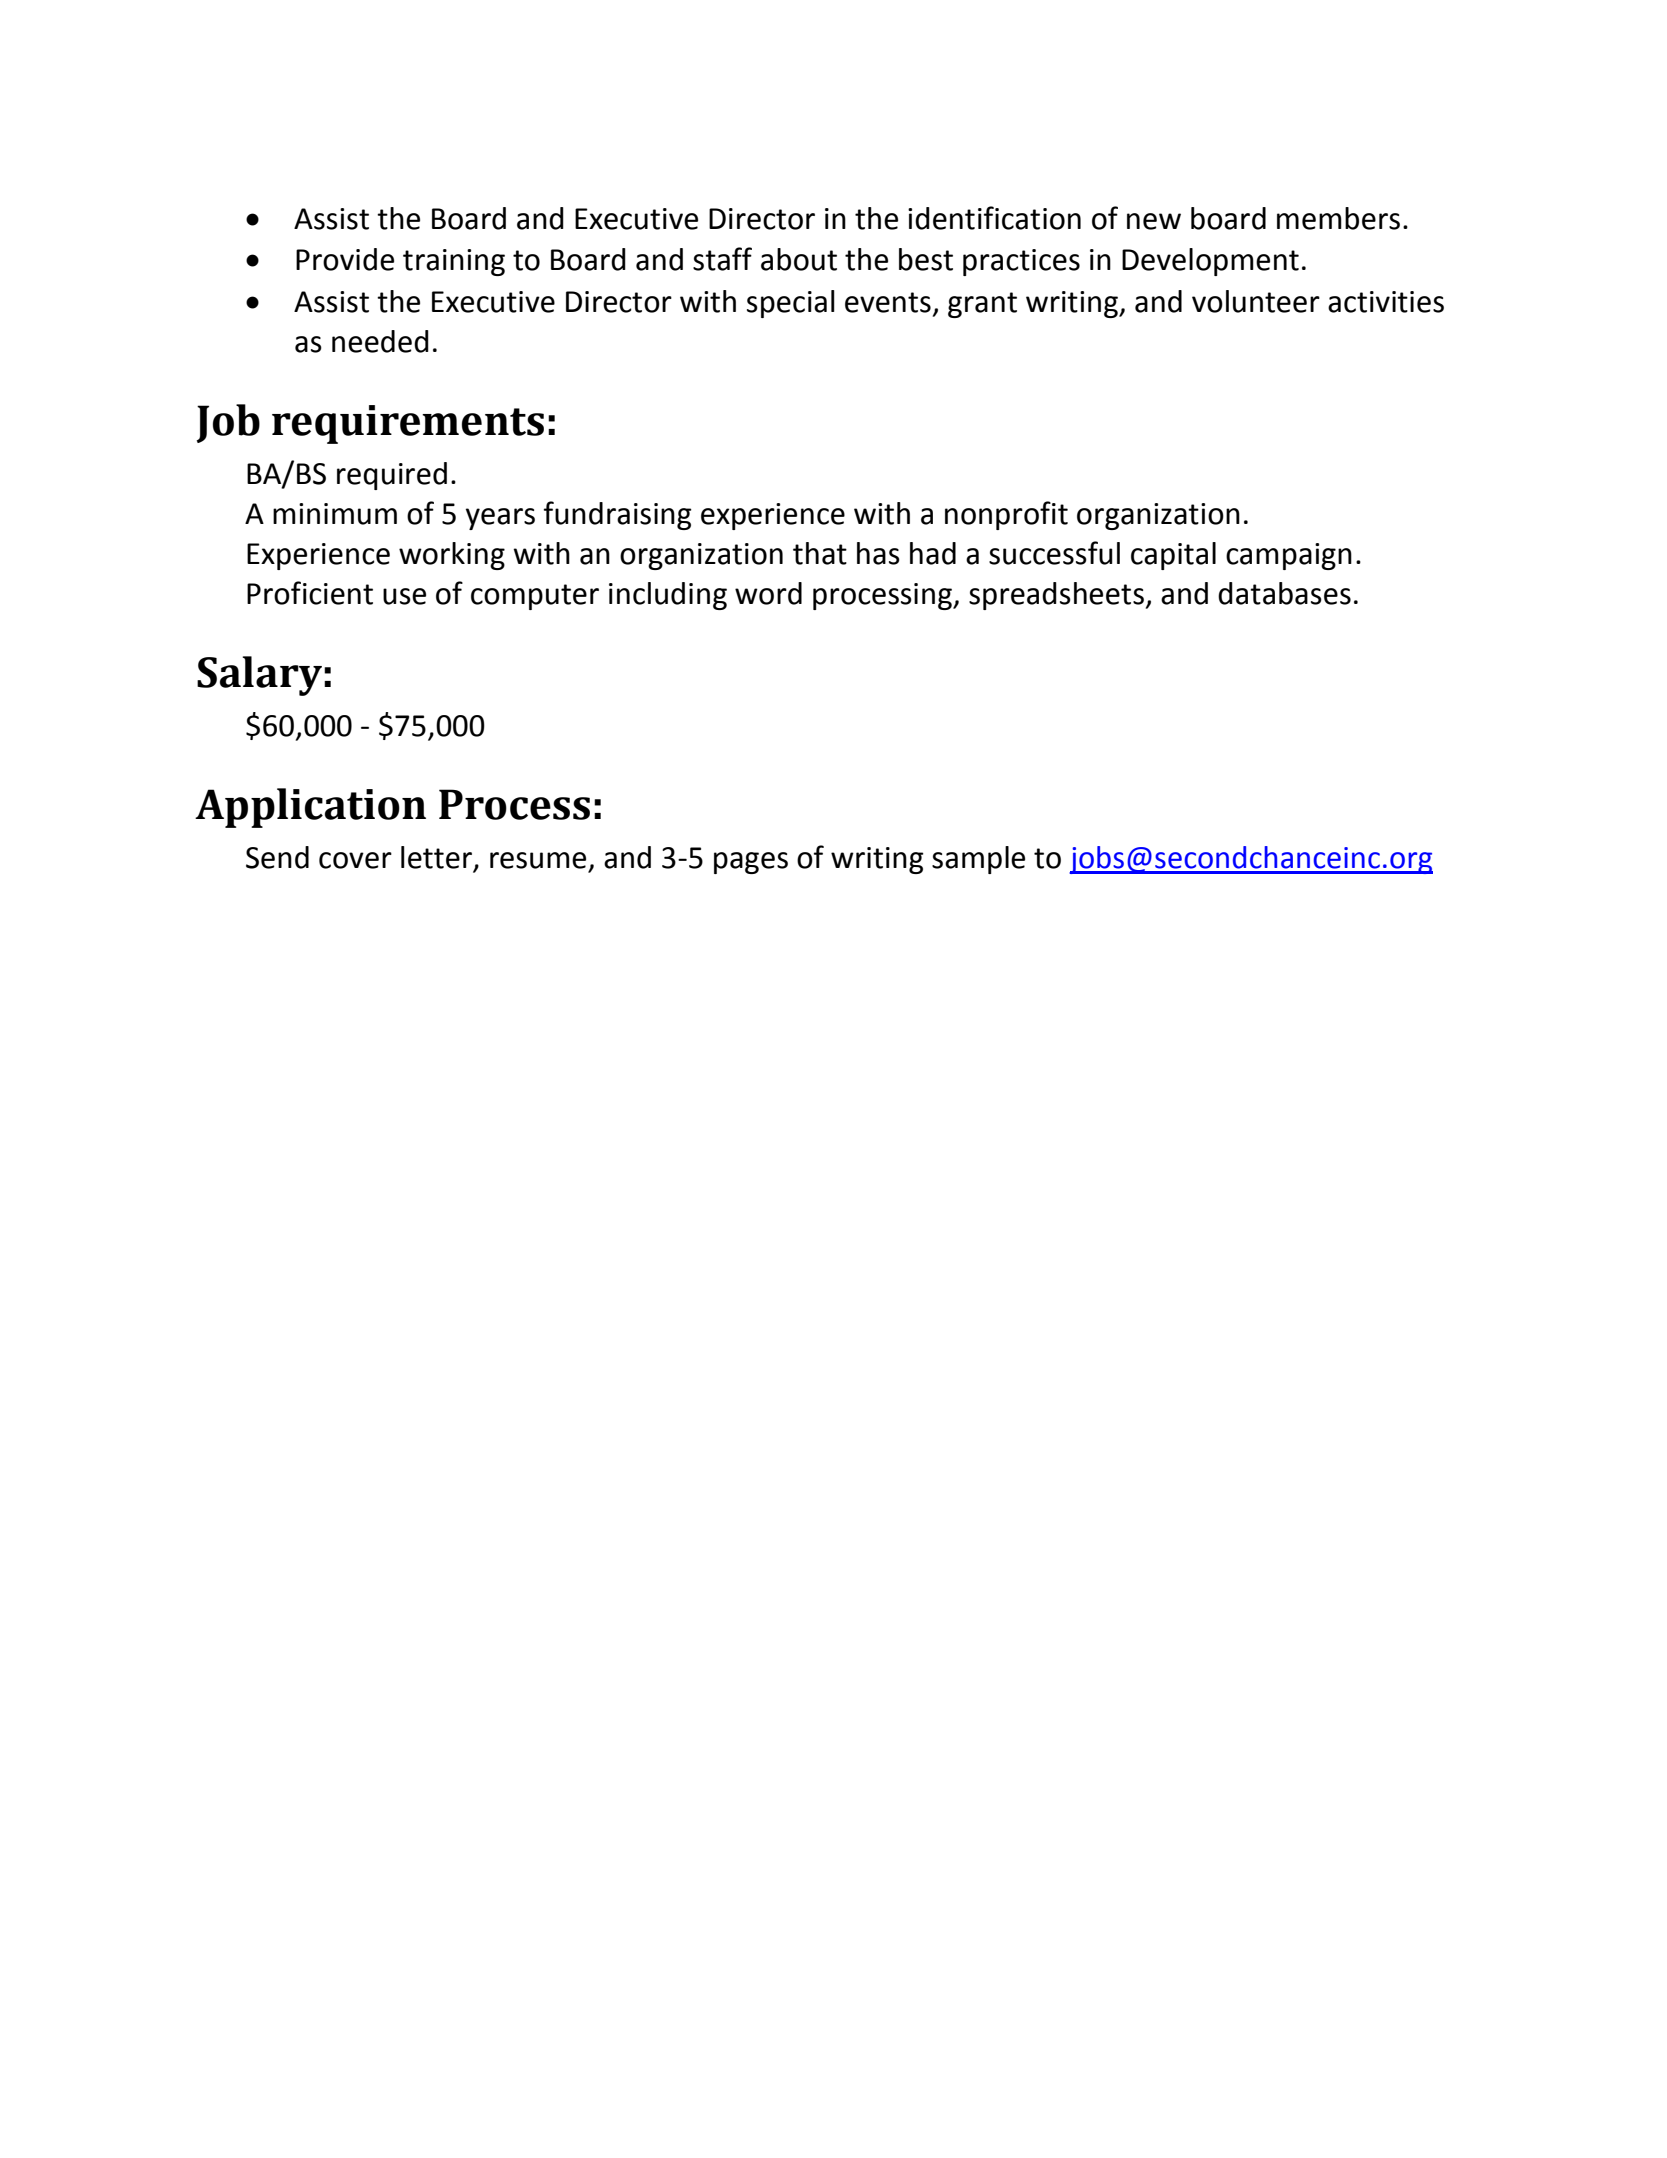 This screenshot has width=1667, height=2158. I want to click on pages, so click(751, 863).
